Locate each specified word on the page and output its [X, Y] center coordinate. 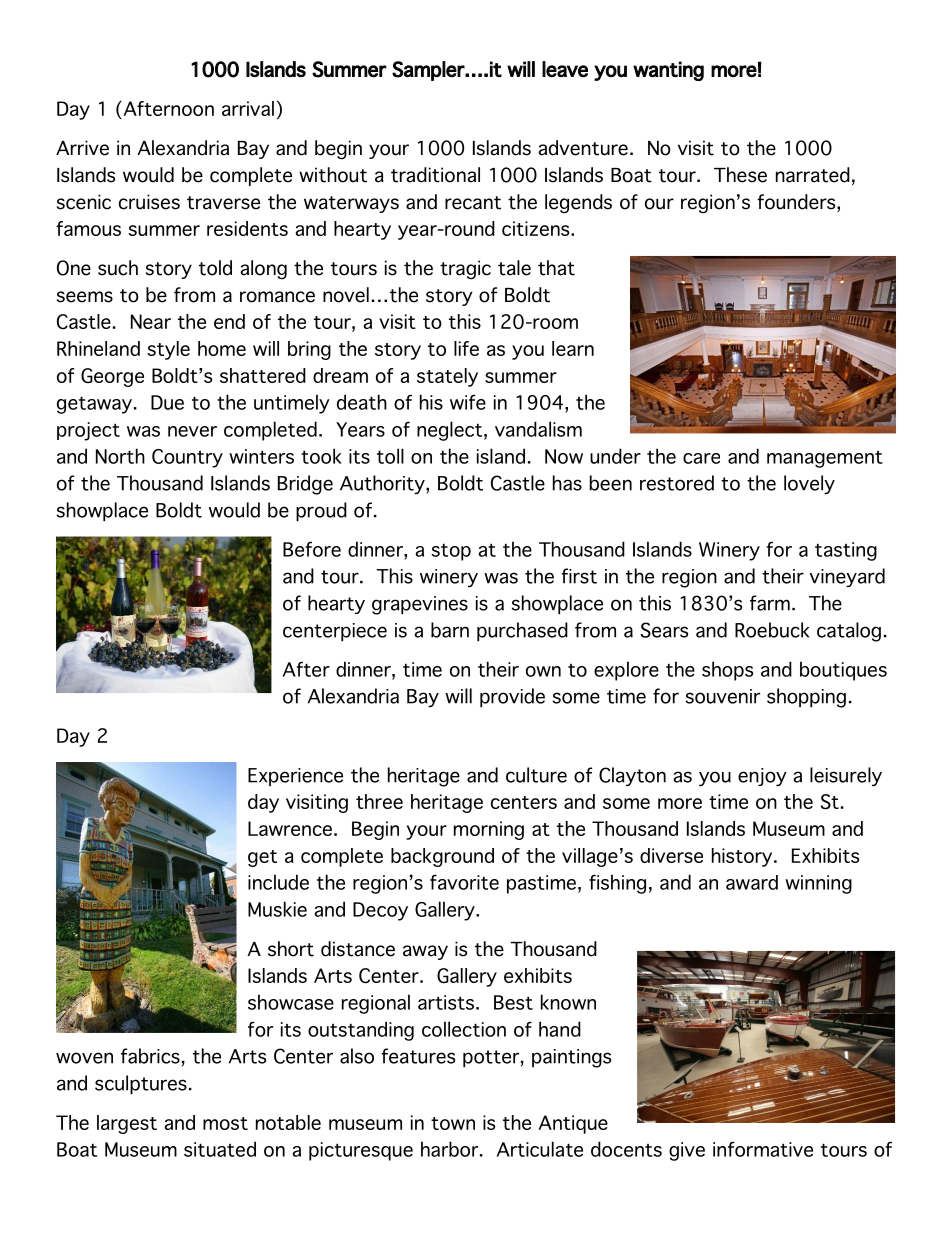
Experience [295, 777]
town [453, 1123]
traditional [435, 175]
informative [763, 1149]
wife [468, 402]
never [192, 431]
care [701, 458]
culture [536, 775]
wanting [668, 71]
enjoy [762, 777]
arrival [248, 108]
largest [127, 1124]
